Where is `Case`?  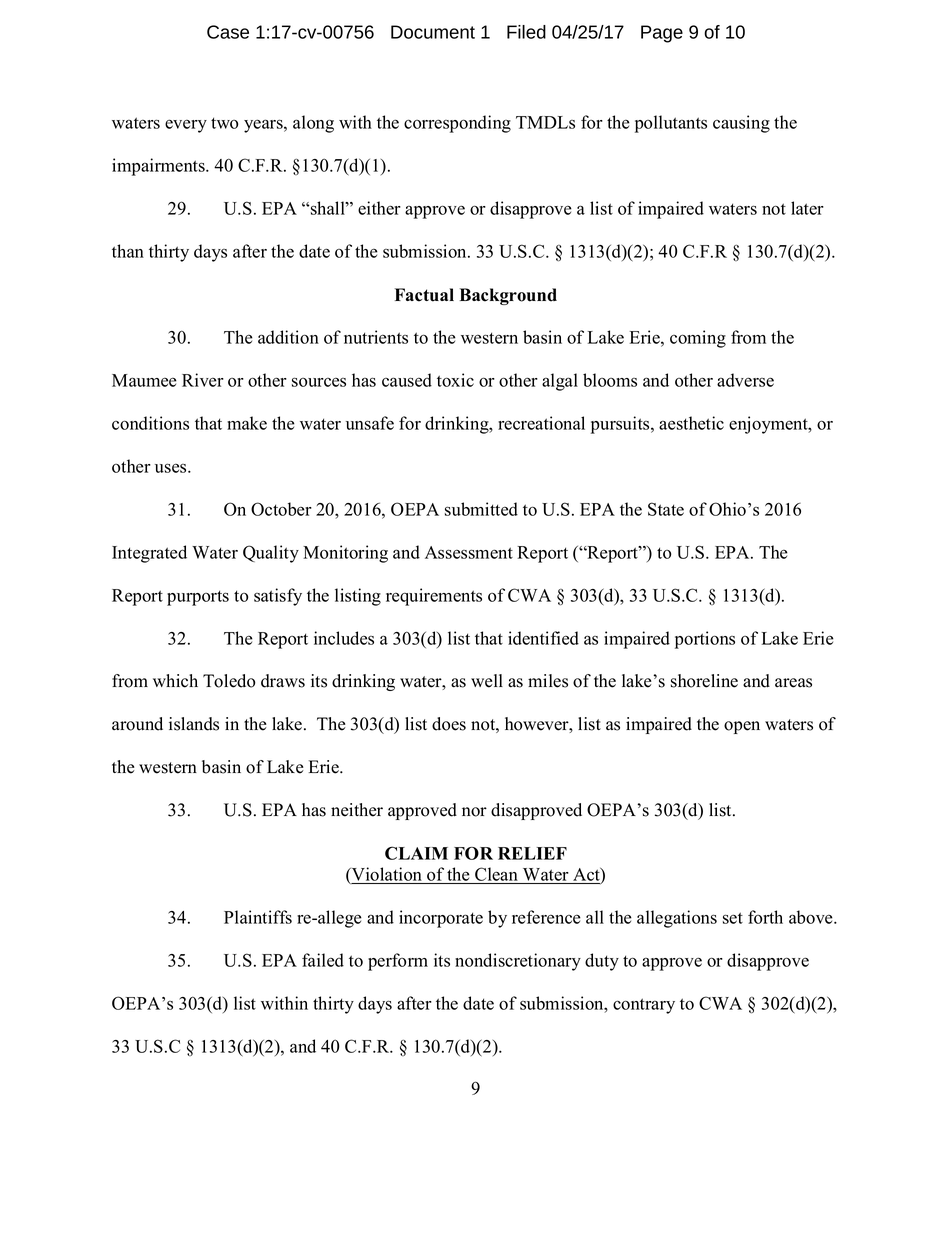
Case is located at coordinates (228, 32).
